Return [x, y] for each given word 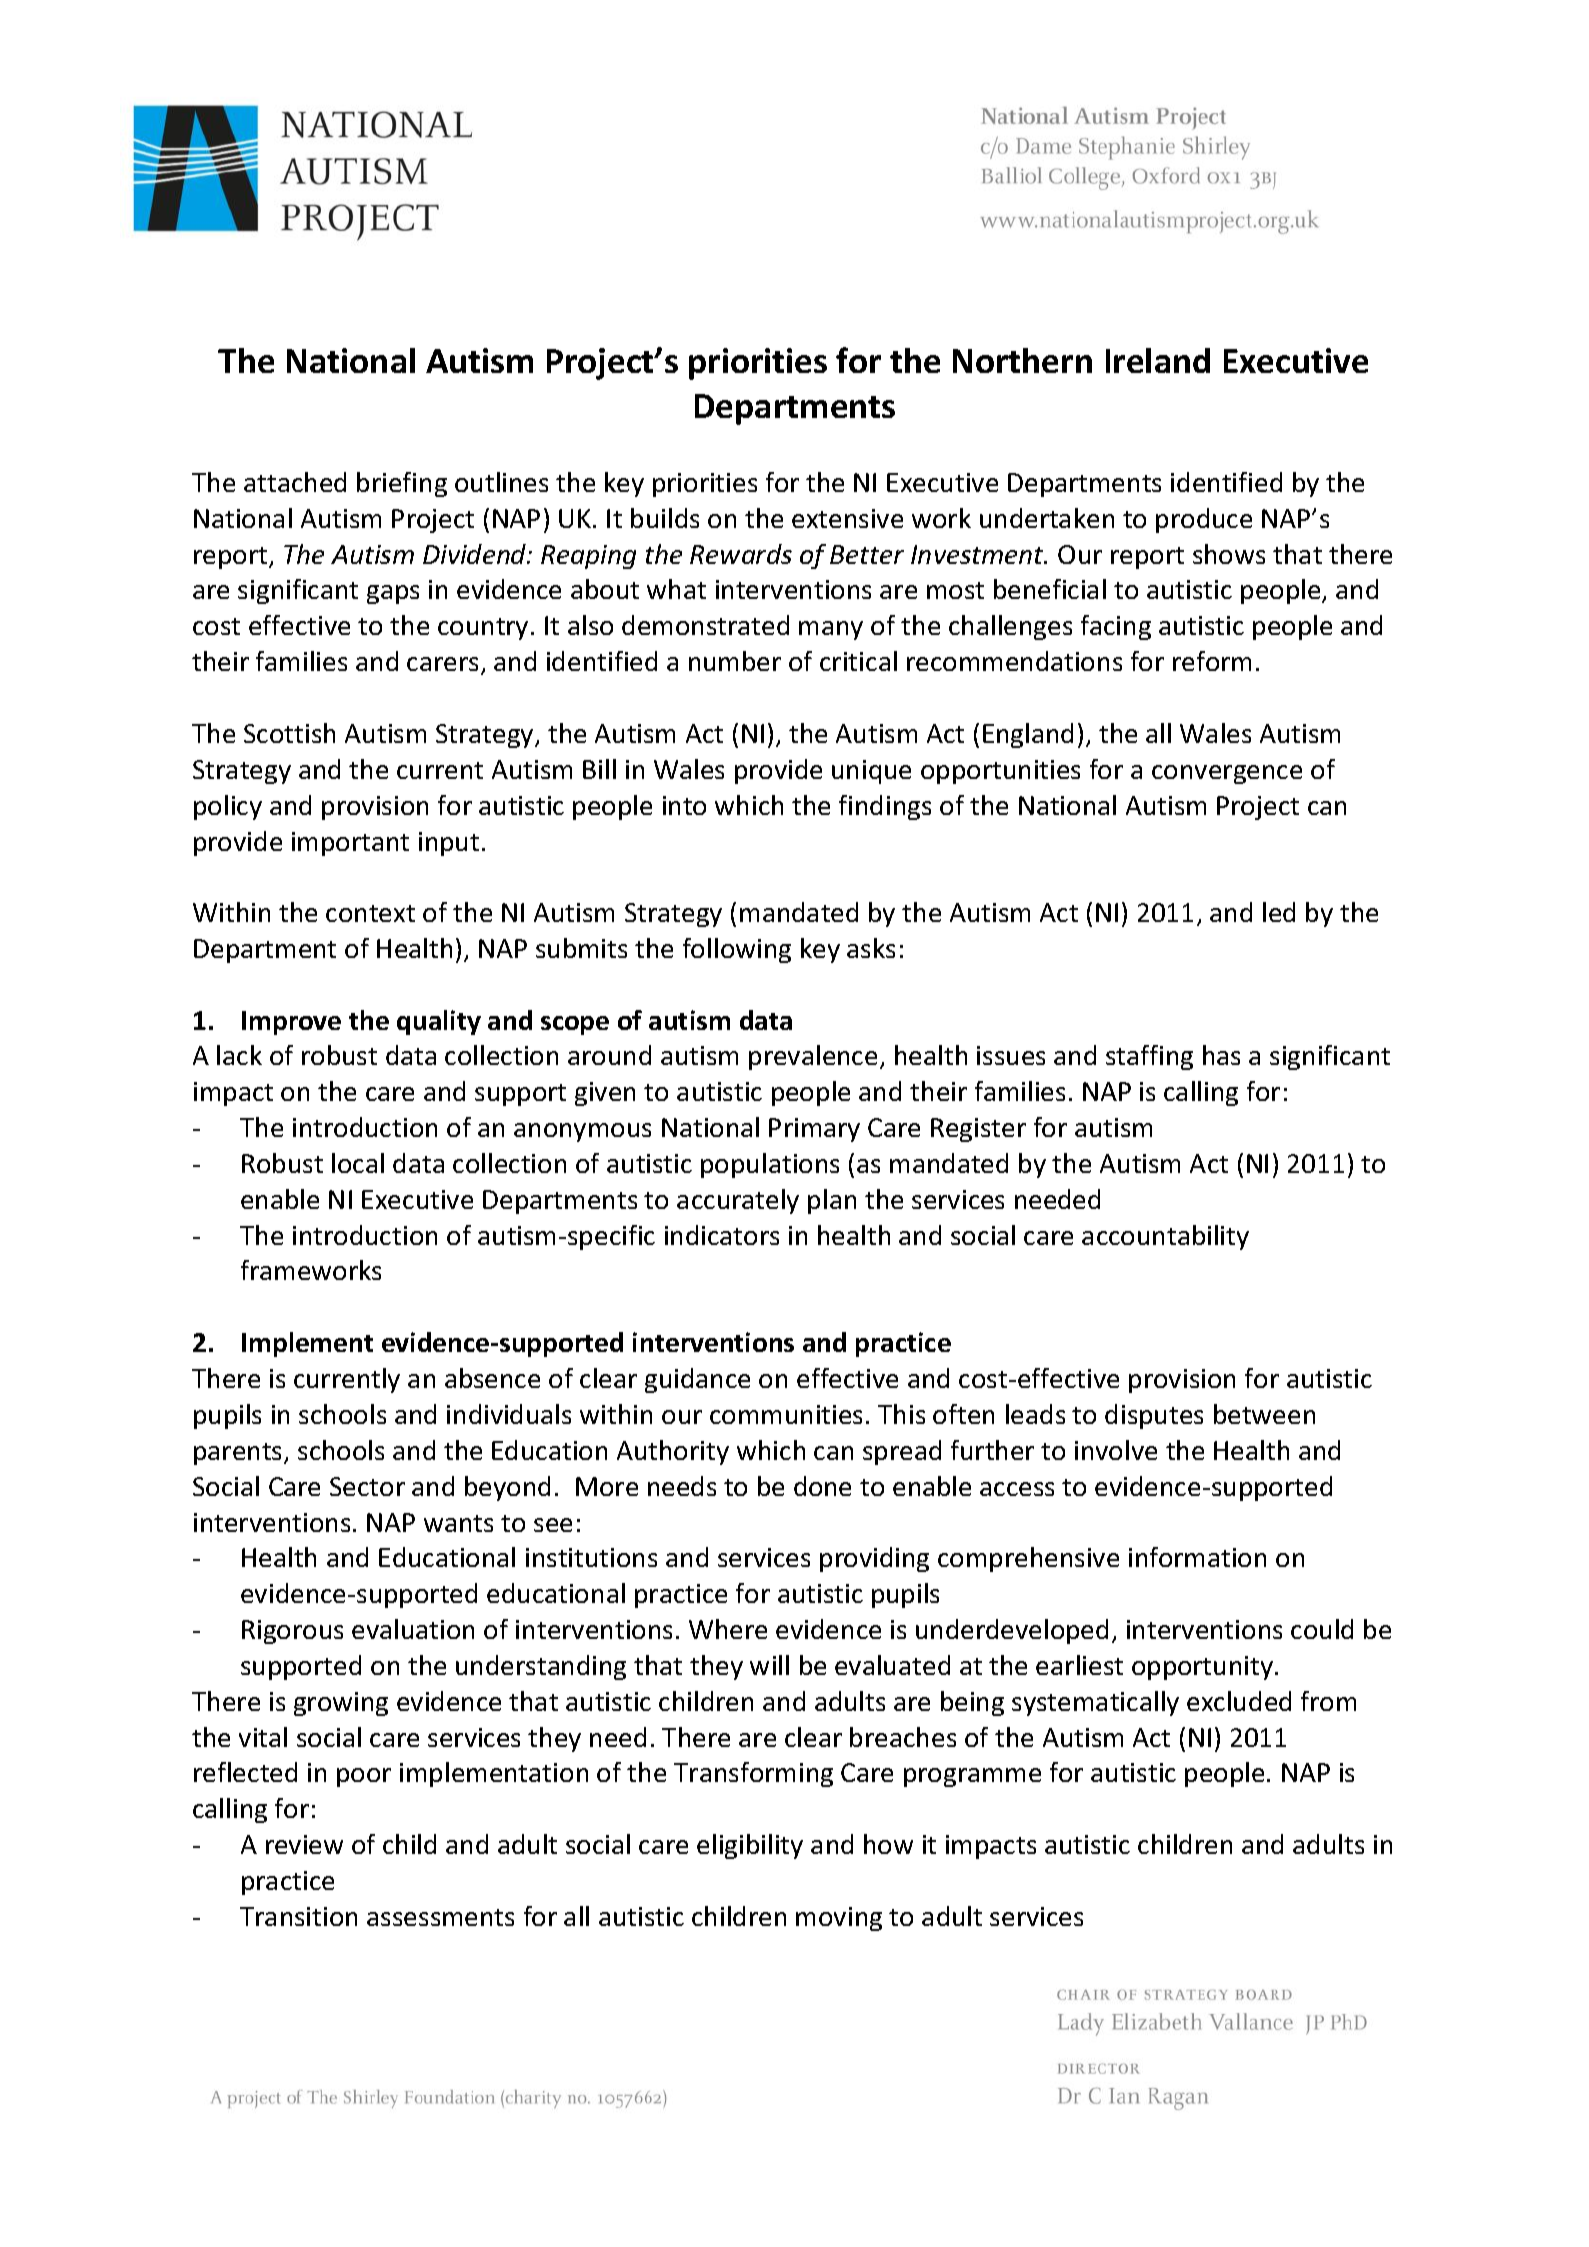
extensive [847, 518]
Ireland [1158, 360]
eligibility [750, 1846]
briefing [402, 484]
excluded [1239, 1701]
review [304, 1844]
